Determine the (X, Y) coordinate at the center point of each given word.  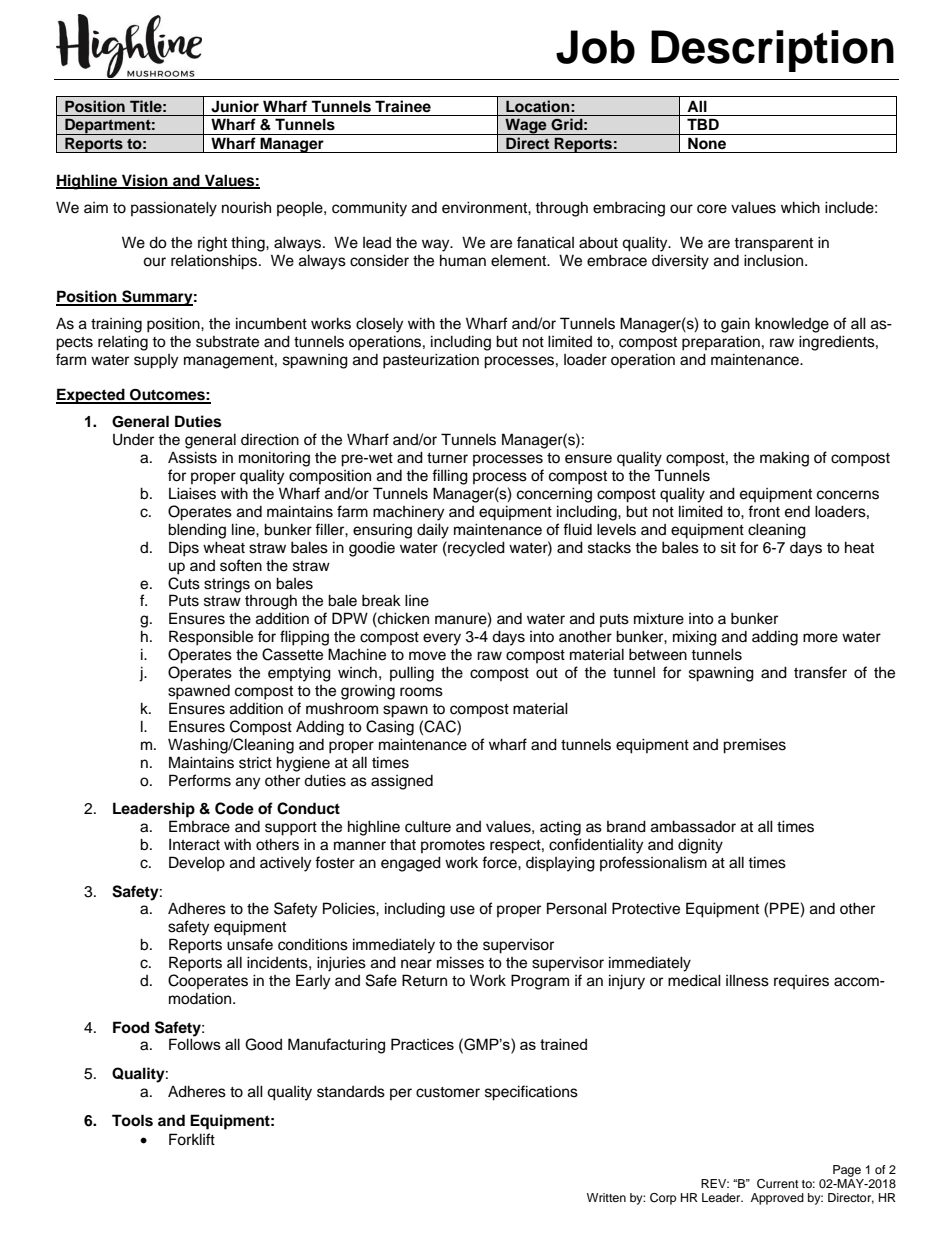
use (462, 910)
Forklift (192, 1139)
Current (778, 1184)
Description (772, 51)
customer (448, 1092)
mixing (695, 638)
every (442, 639)
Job (595, 47)
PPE (785, 909)
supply (156, 361)
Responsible (211, 638)
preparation (721, 343)
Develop (197, 863)
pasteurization (431, 361)
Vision (145, 181)
